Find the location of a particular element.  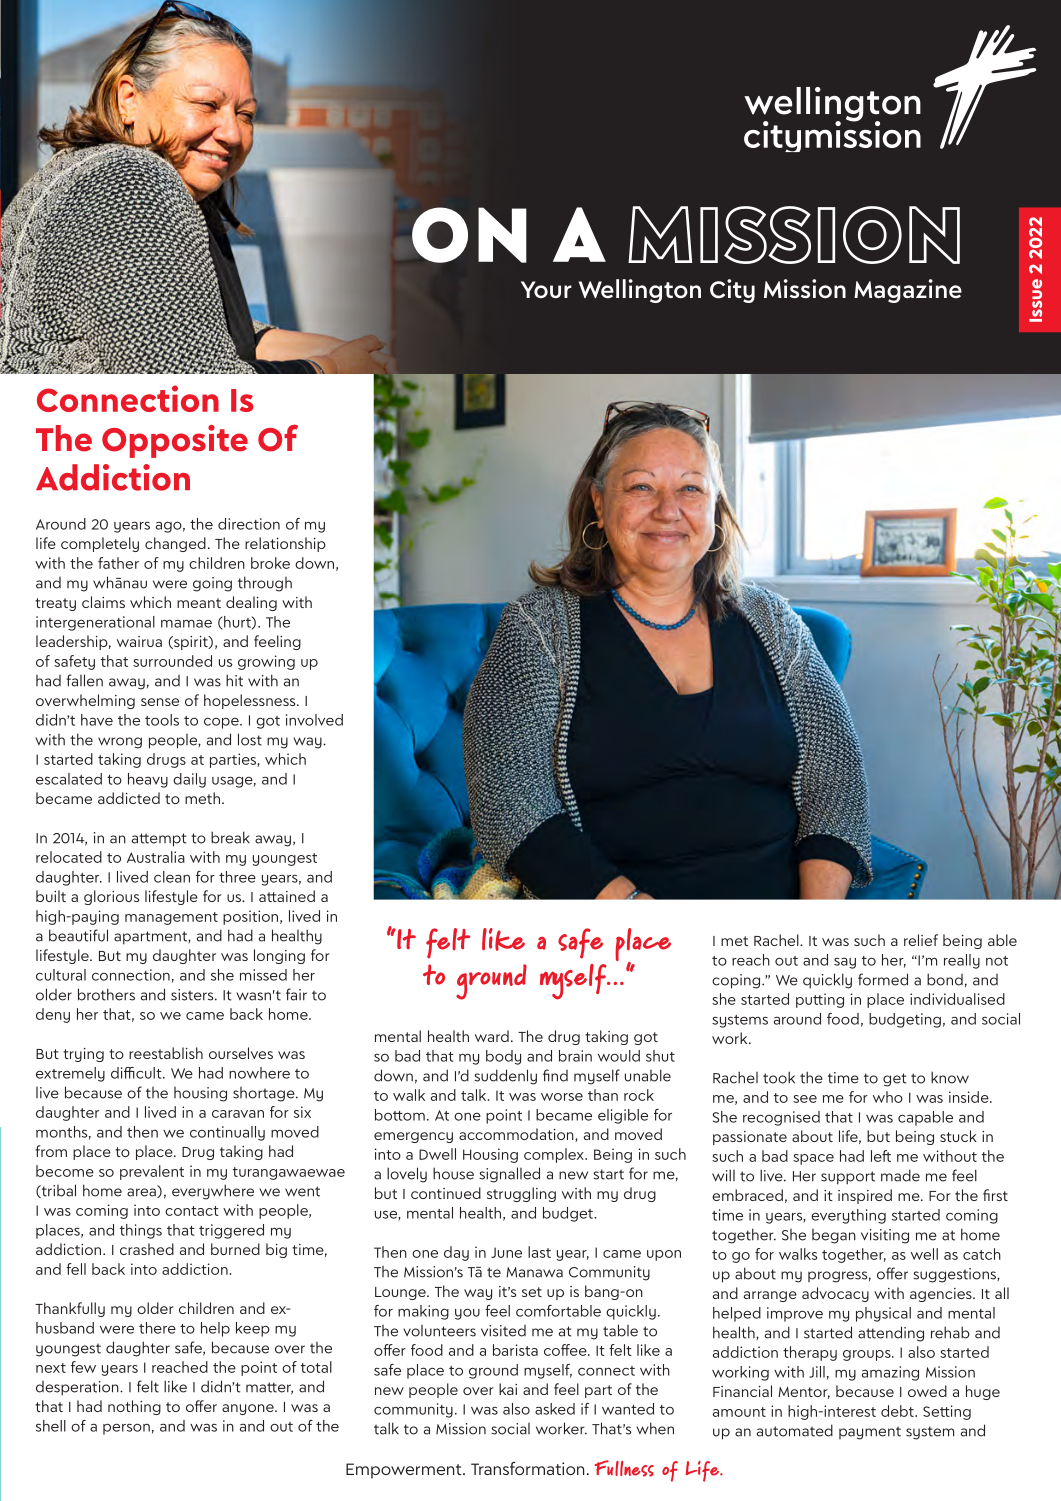

Opposite is located at coordinates (175, 441).
